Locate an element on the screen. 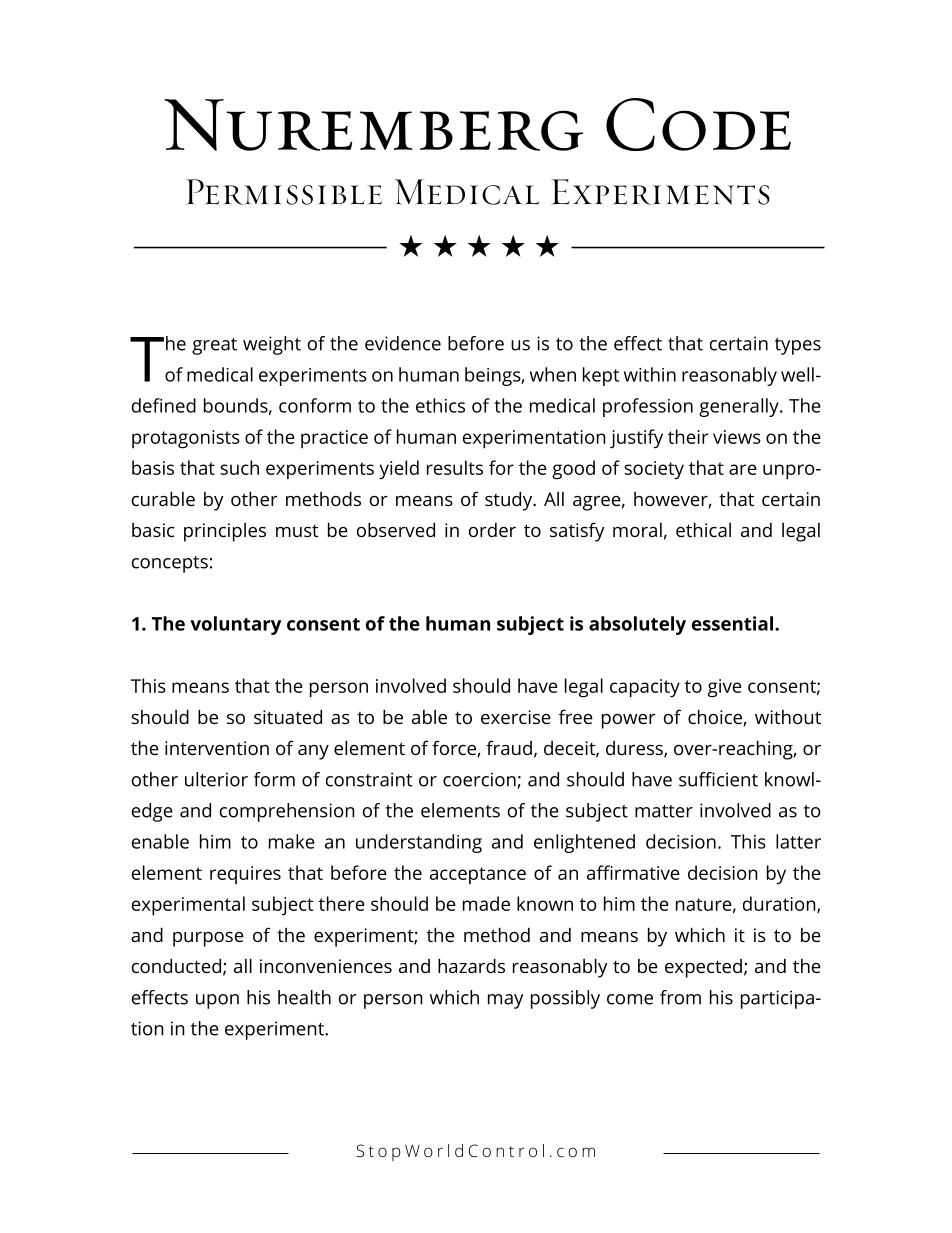  views is located at coordinates (737, 437).
